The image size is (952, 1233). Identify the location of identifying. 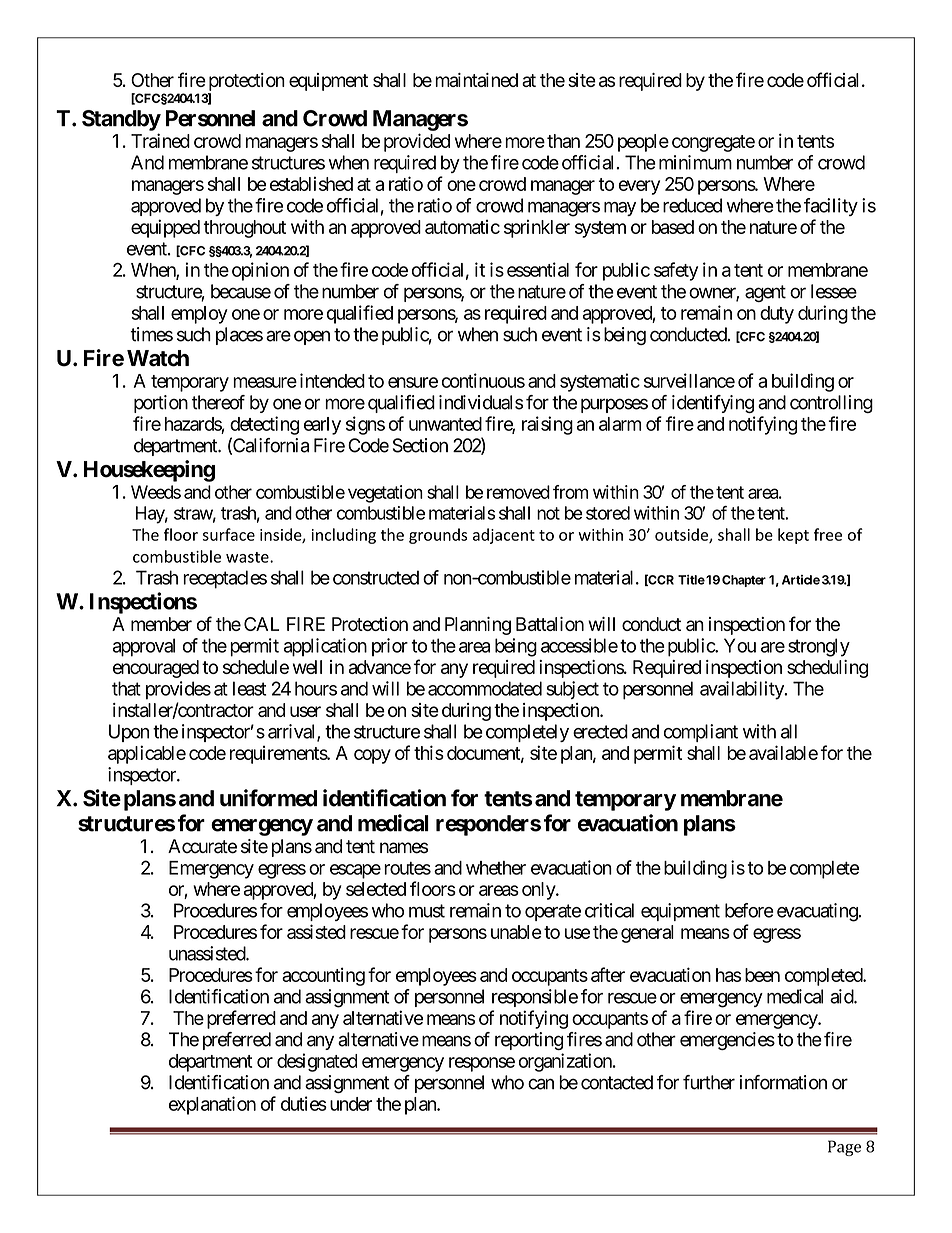
(713, 404).
